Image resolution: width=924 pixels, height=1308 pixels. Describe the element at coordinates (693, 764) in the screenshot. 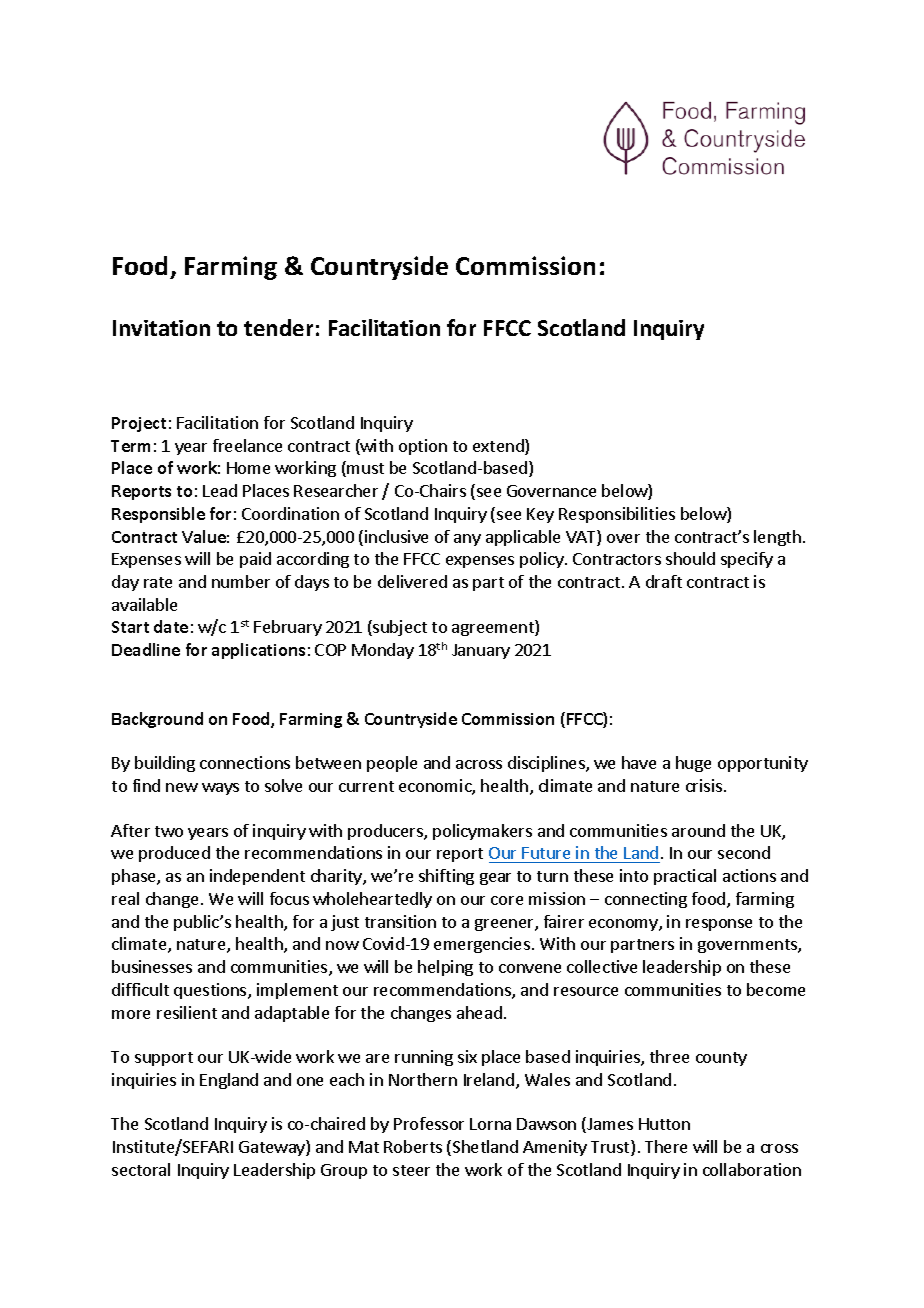

I see `huge` at that location.
